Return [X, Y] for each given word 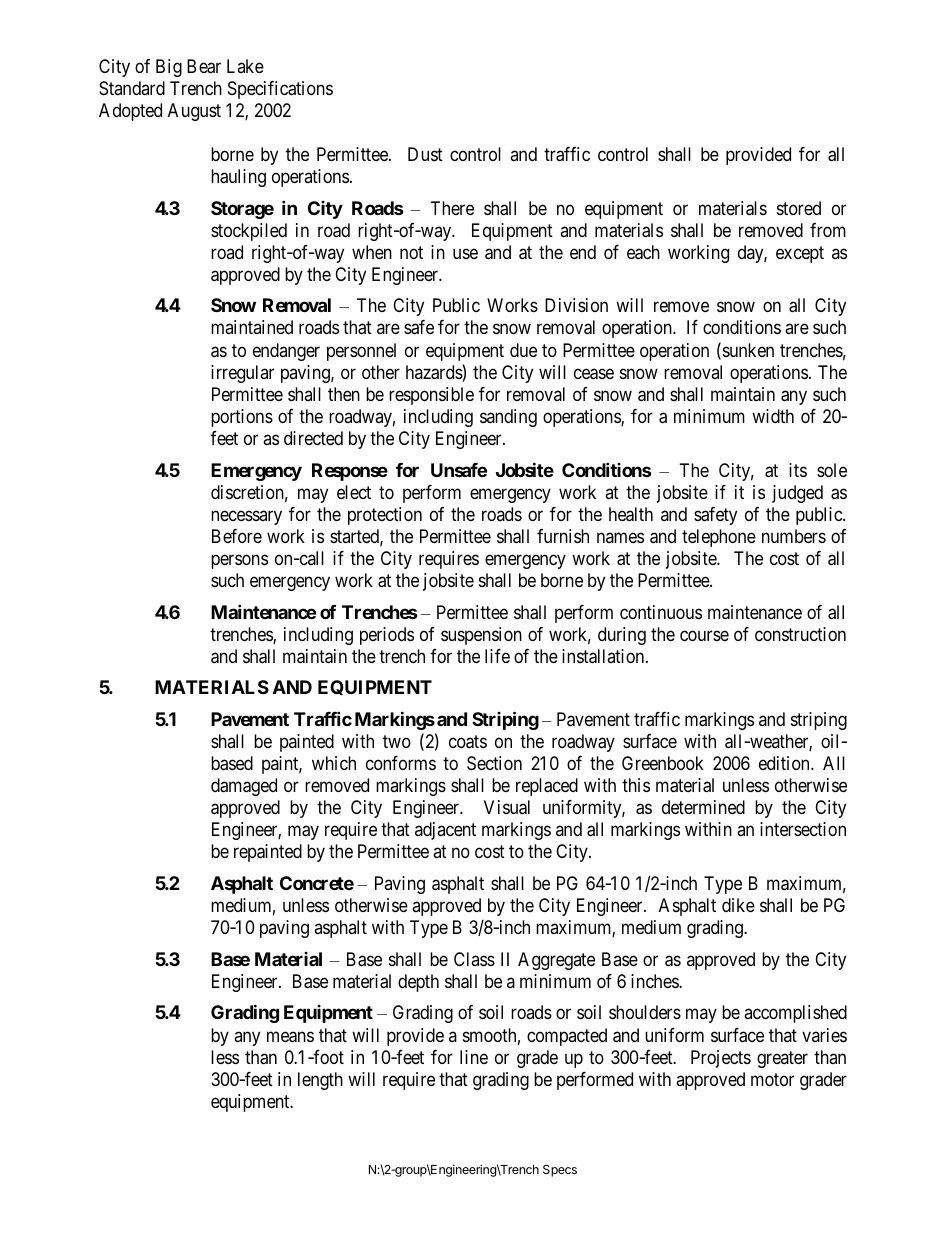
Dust [425, 154]
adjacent [445, 831]
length [320, 1081]
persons [239, 561]
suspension [481, 636]
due [523, 350]
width [773, 416]
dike [738, 905]
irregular [242, 374]
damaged [244, 787]
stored [799, 208]
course [704, 635]
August [194, 112]
